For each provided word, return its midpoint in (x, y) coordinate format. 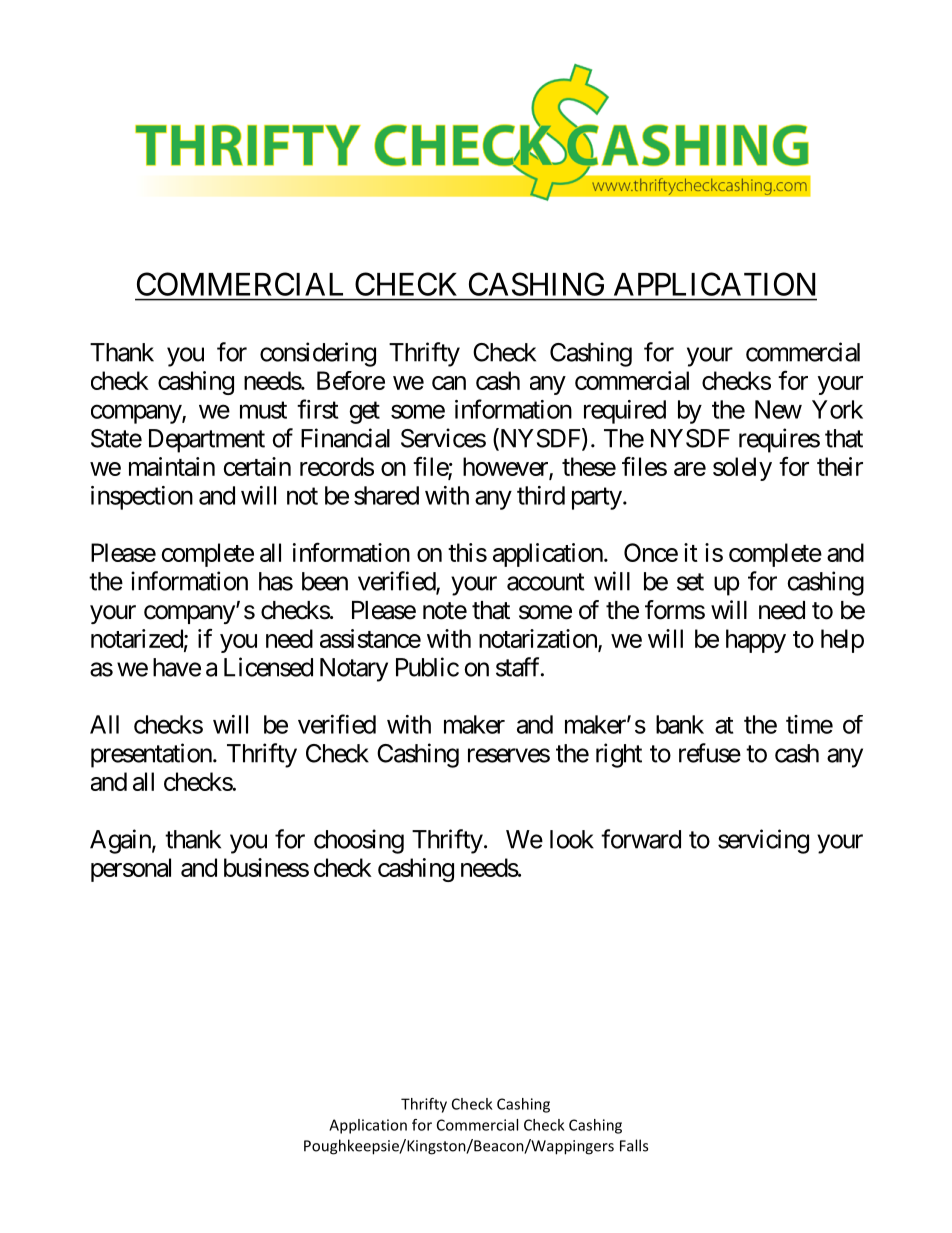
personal (131, 870)
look (572, 839)
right (619, 755)
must (263, 410)
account (546, 582)
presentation (151, 755)
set (690, 582)
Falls (634, 1145)
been (325, 581)
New (778, 409)
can (449, 383)
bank (680, 724)
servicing (763, 841)
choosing (359, 841)
